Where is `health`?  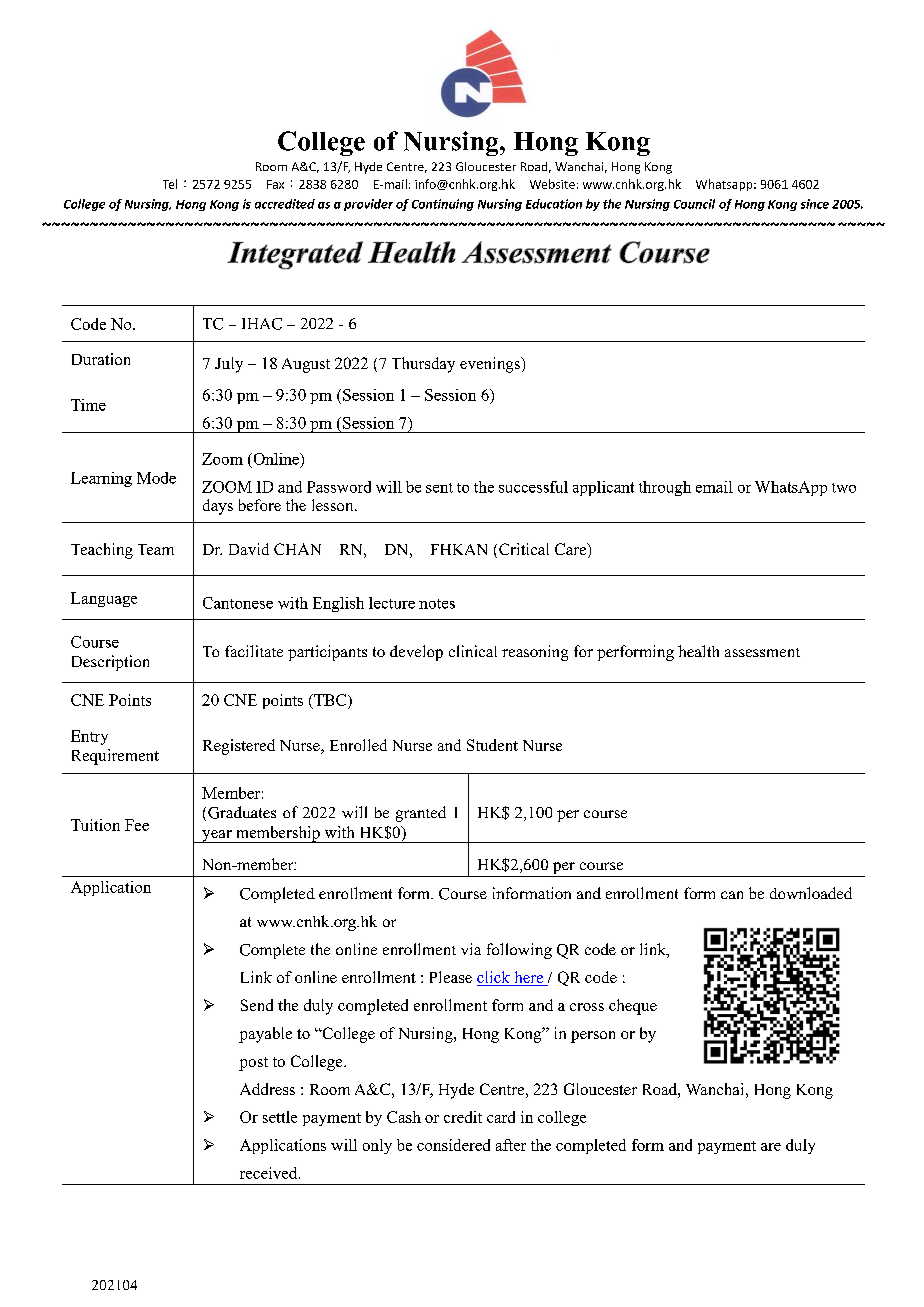 health is located at coordinates (698, 651).
